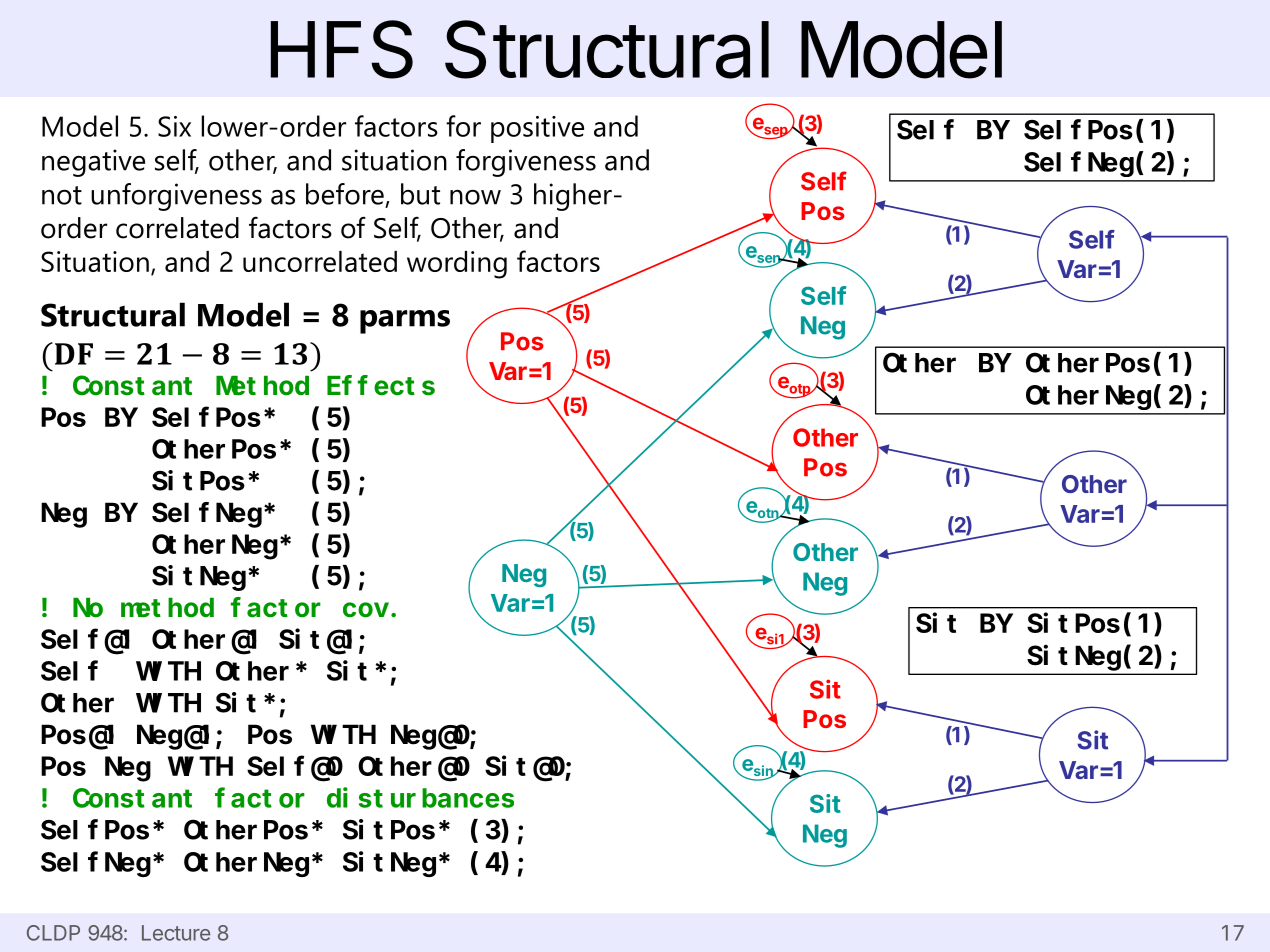  What do you see at coordinates (420, 798) in the screenshot?
I see `disturbances` at bounding box center [420, 798].
